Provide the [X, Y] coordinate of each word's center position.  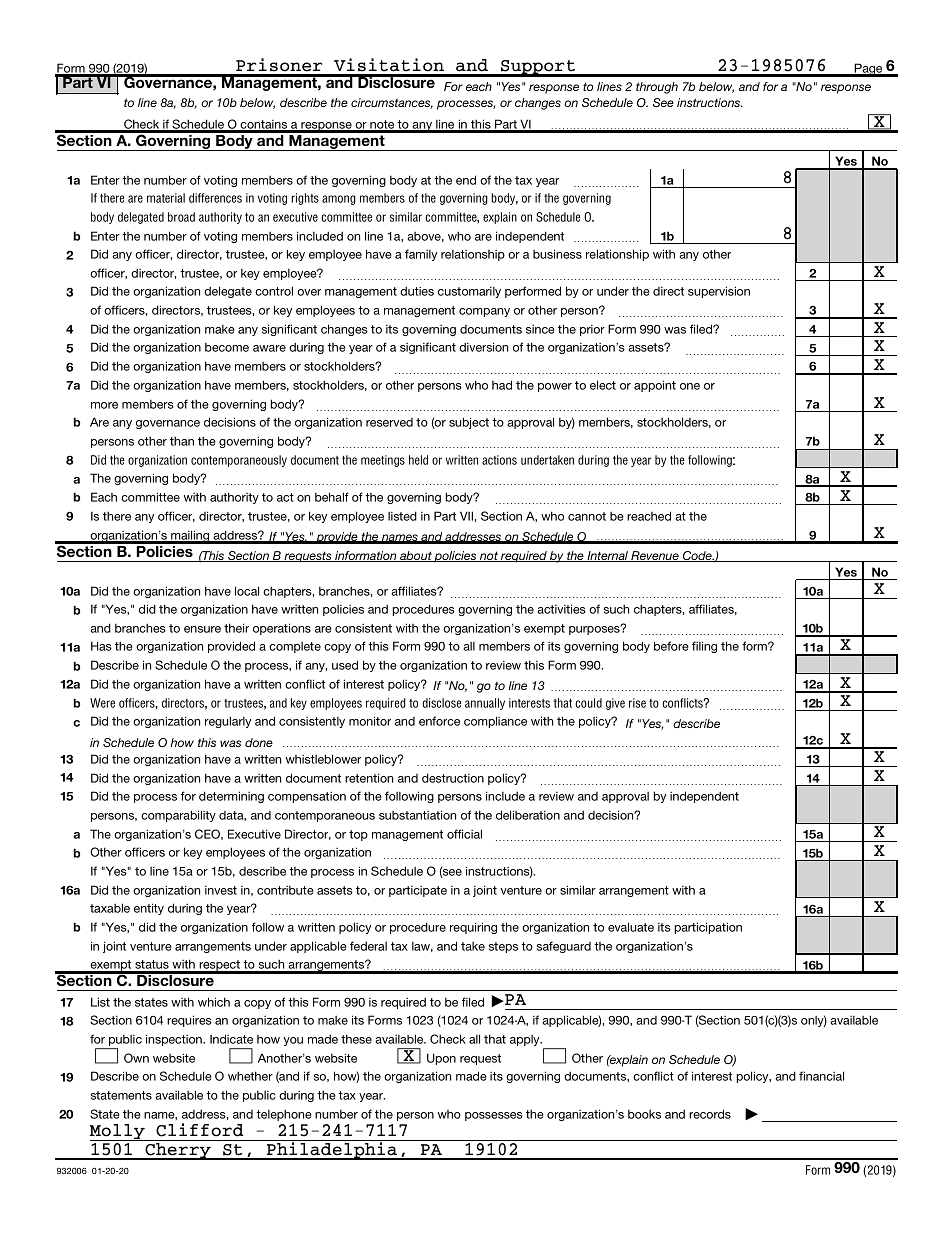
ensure [202, 629]
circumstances [392, 103]
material [166, 198]
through [657, 88]
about [416, 556]
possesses [494, 1116]
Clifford [200, 1130]
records [710, 1114]
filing [704, 647]
